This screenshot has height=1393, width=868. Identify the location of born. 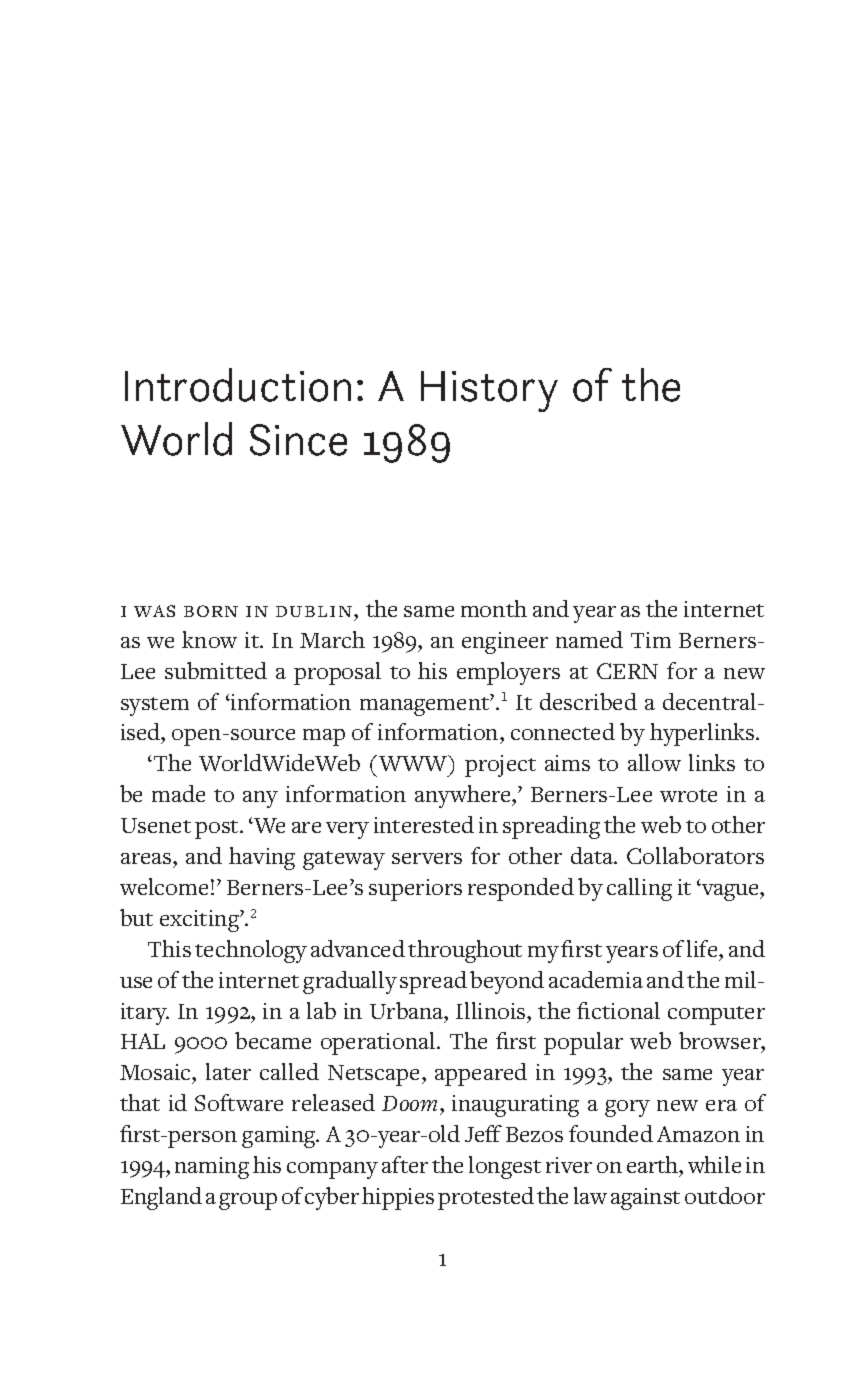
(211, 611).
